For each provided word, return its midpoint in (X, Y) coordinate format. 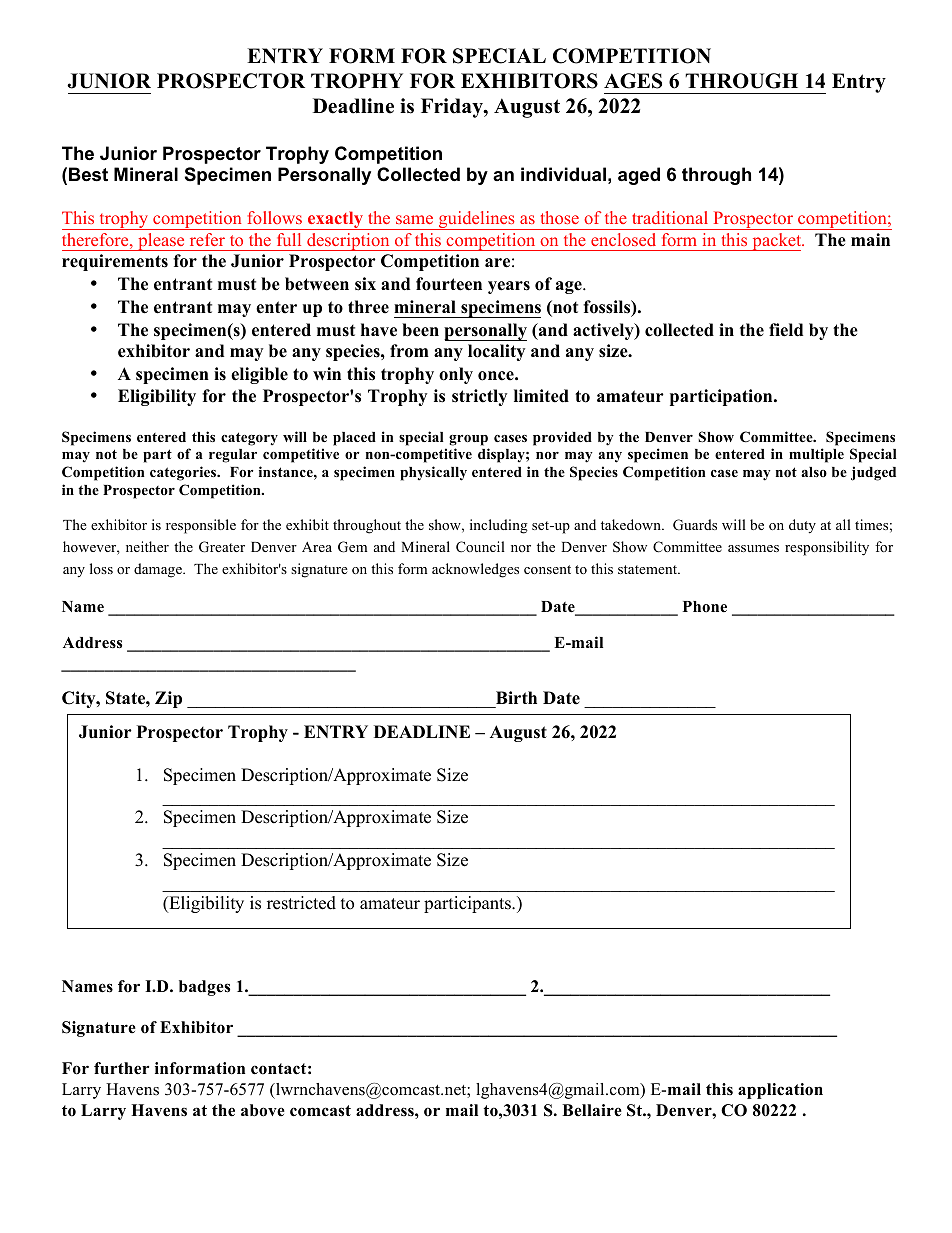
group (468, 440)
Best (88, 174)
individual (563, 174)
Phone (705, 607)
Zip (168, 699)
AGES (633, 81)
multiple (816, 455)
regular (233, 456)
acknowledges (475, 570)
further (121, 1068)
